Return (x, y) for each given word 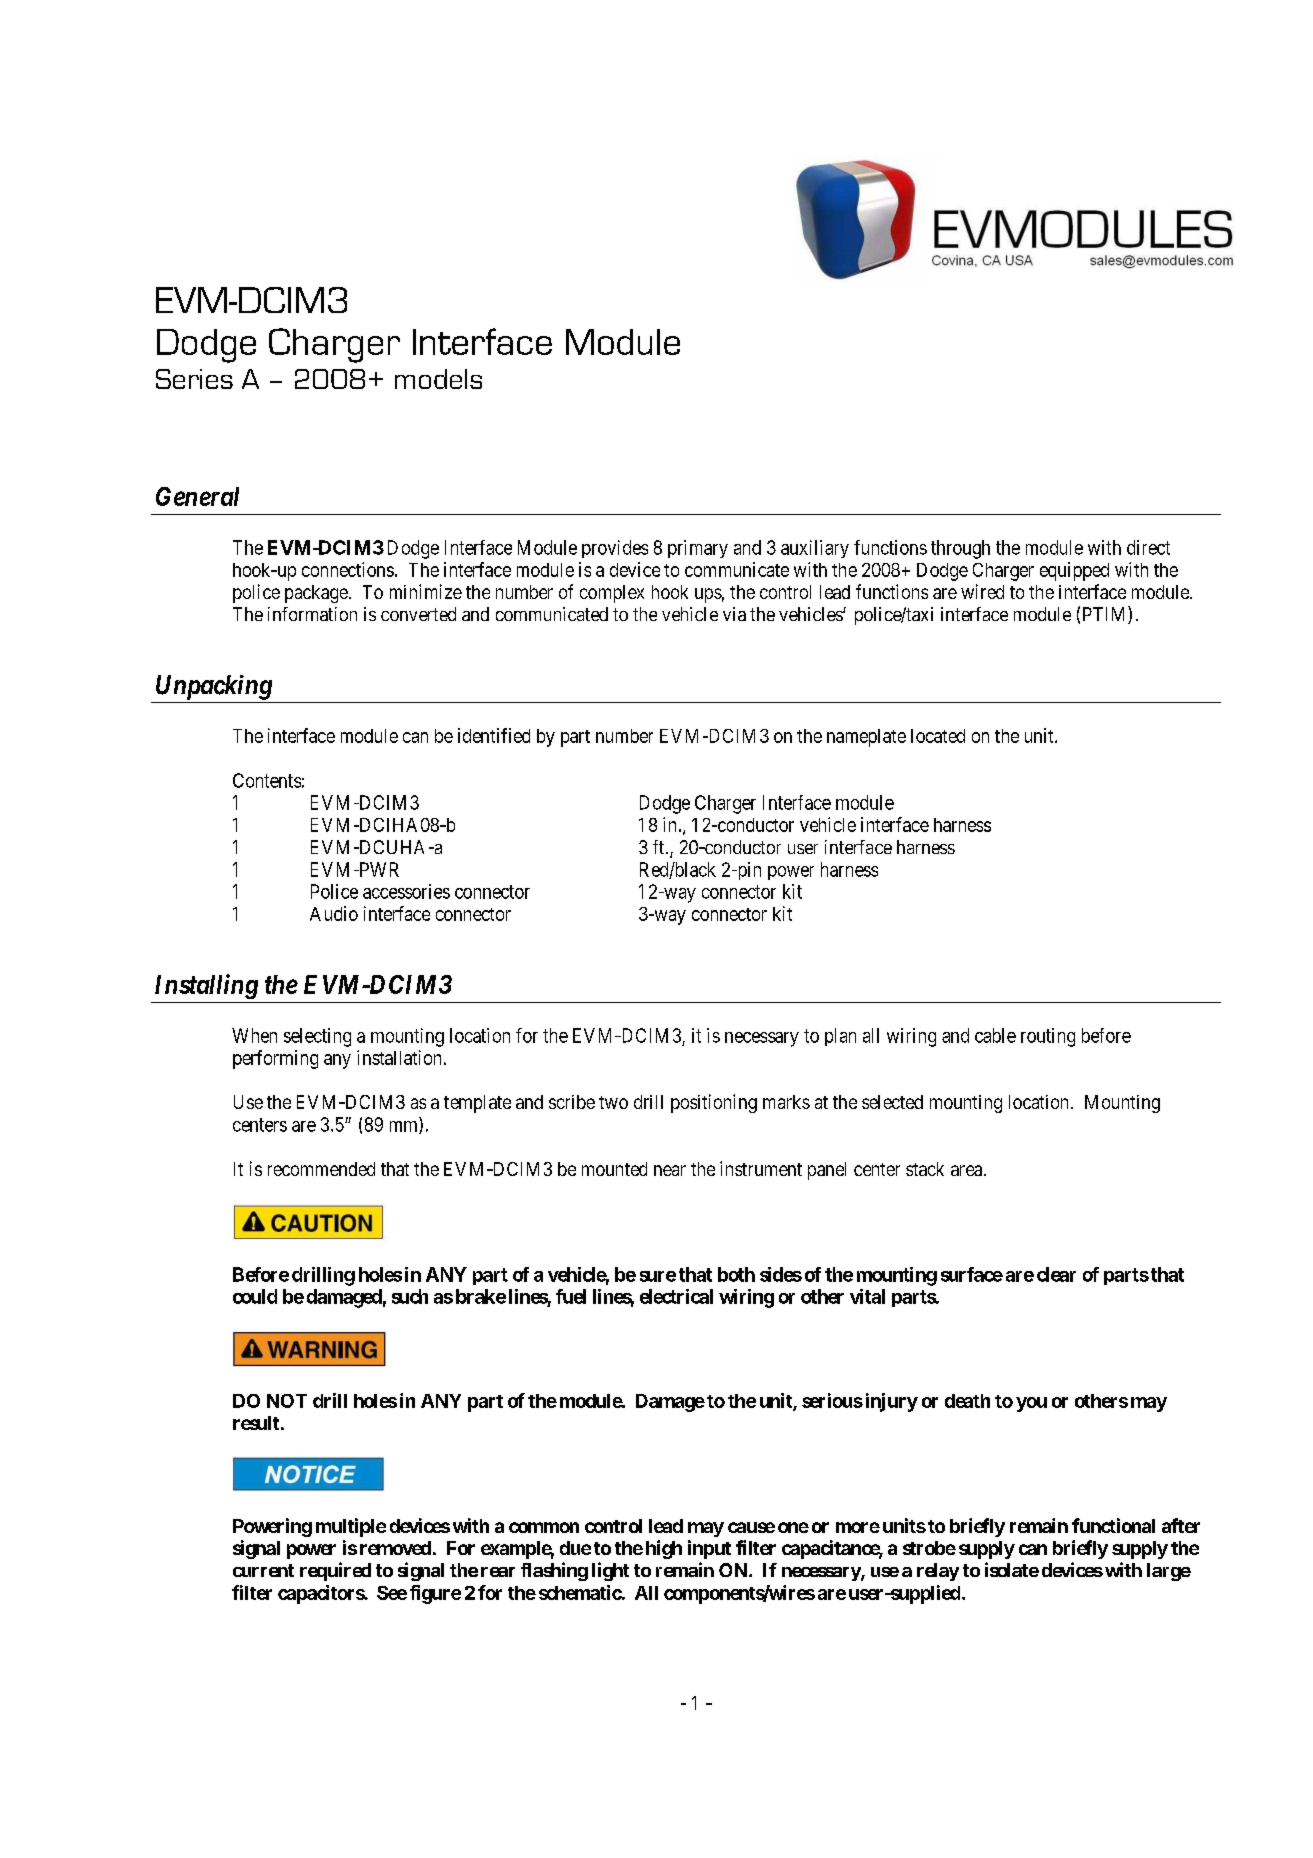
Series (194, 379)
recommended (321, 1169)
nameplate (866, 738)
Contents (267, 780)
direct (1148, 547)
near (670, 1170)
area (966, 1170)
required (335, 1571)
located (938, 736)
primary (698, 549)
